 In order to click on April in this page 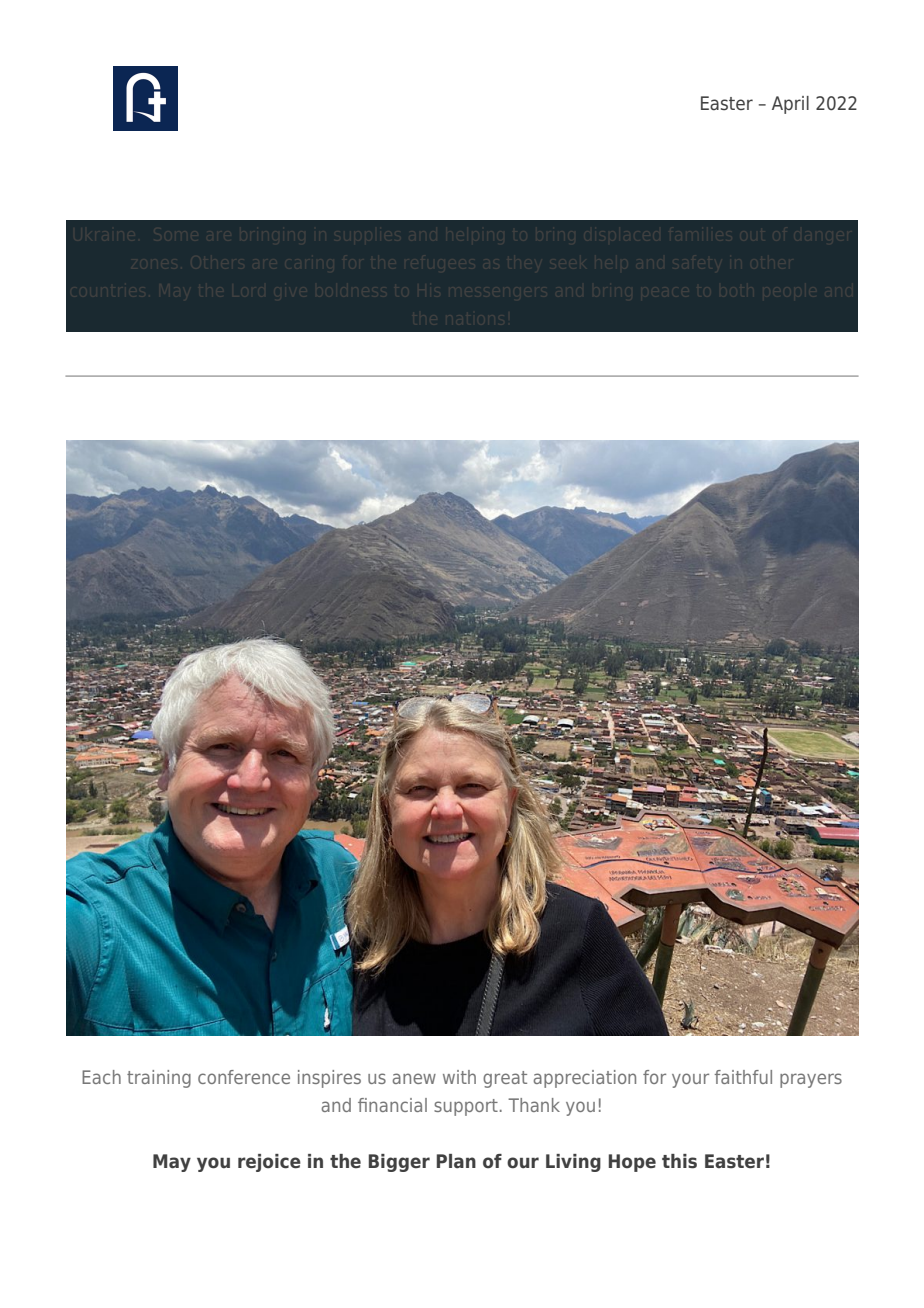, I will do `click(790, 105)`.
